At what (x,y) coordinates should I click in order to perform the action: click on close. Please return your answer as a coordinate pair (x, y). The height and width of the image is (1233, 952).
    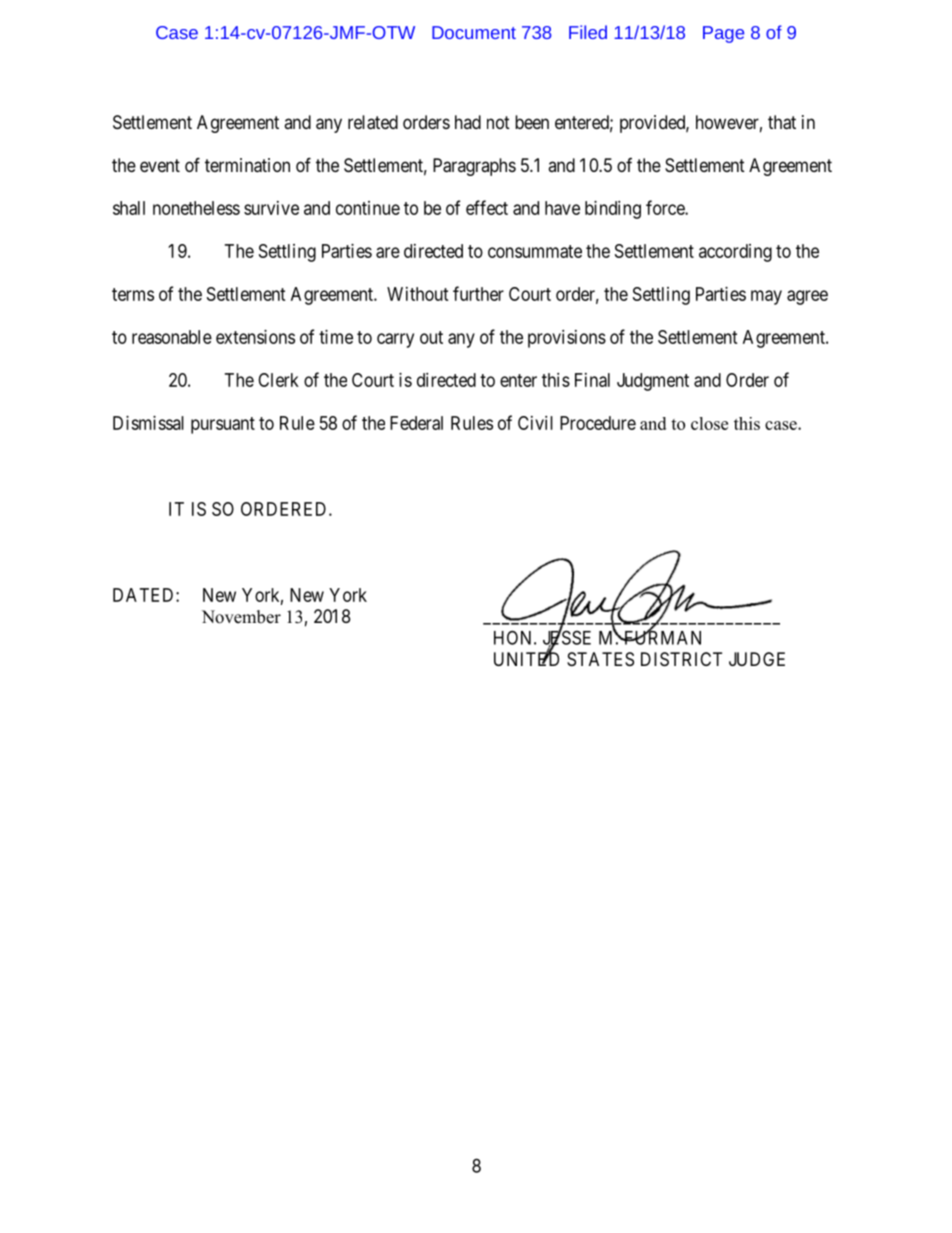
    Looking at the image, I should click on (709, 423).
